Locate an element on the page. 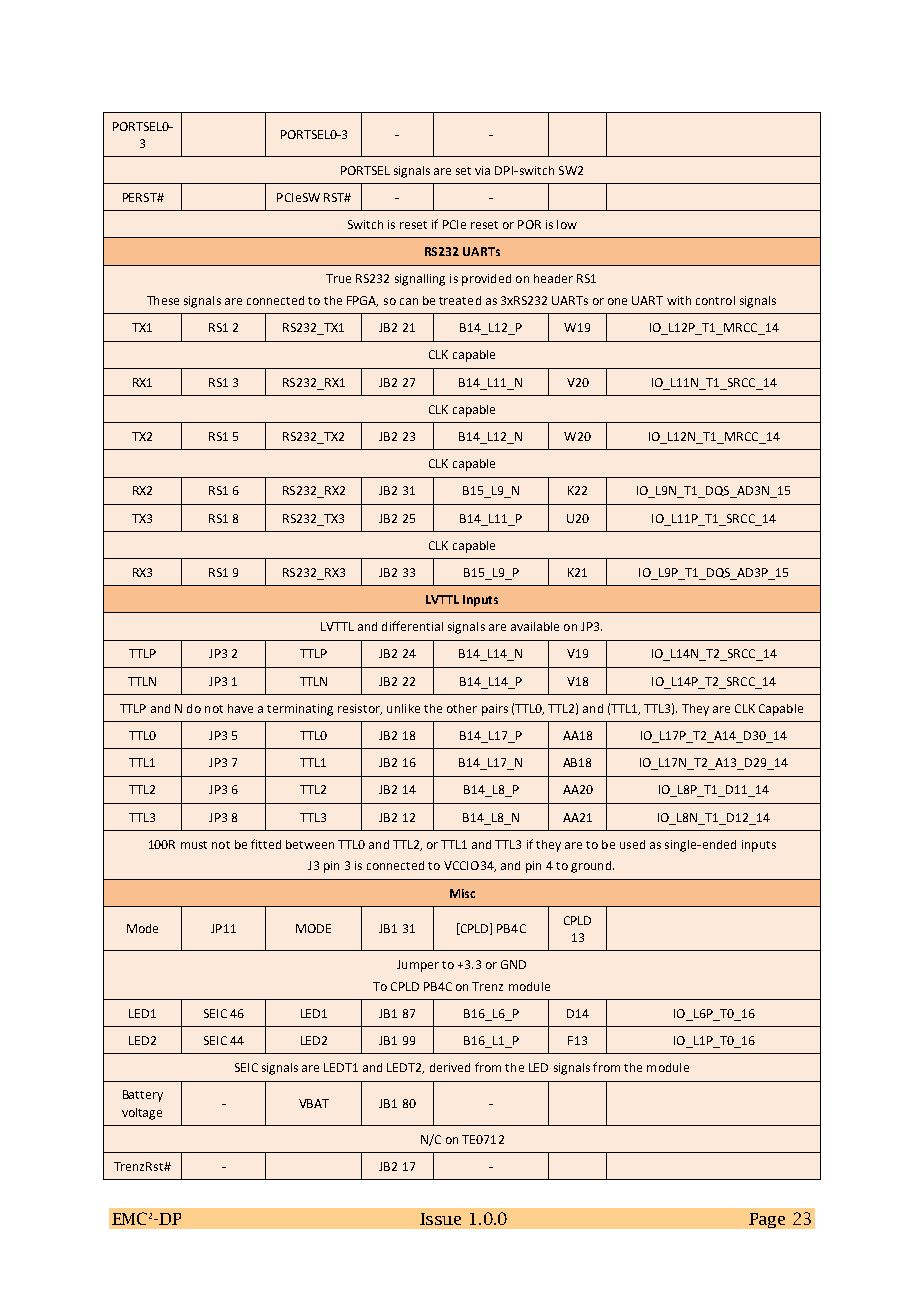 Image resolution: width=924 pixels, height=1308 pixels. ground is located at coordinates (591, 867).
